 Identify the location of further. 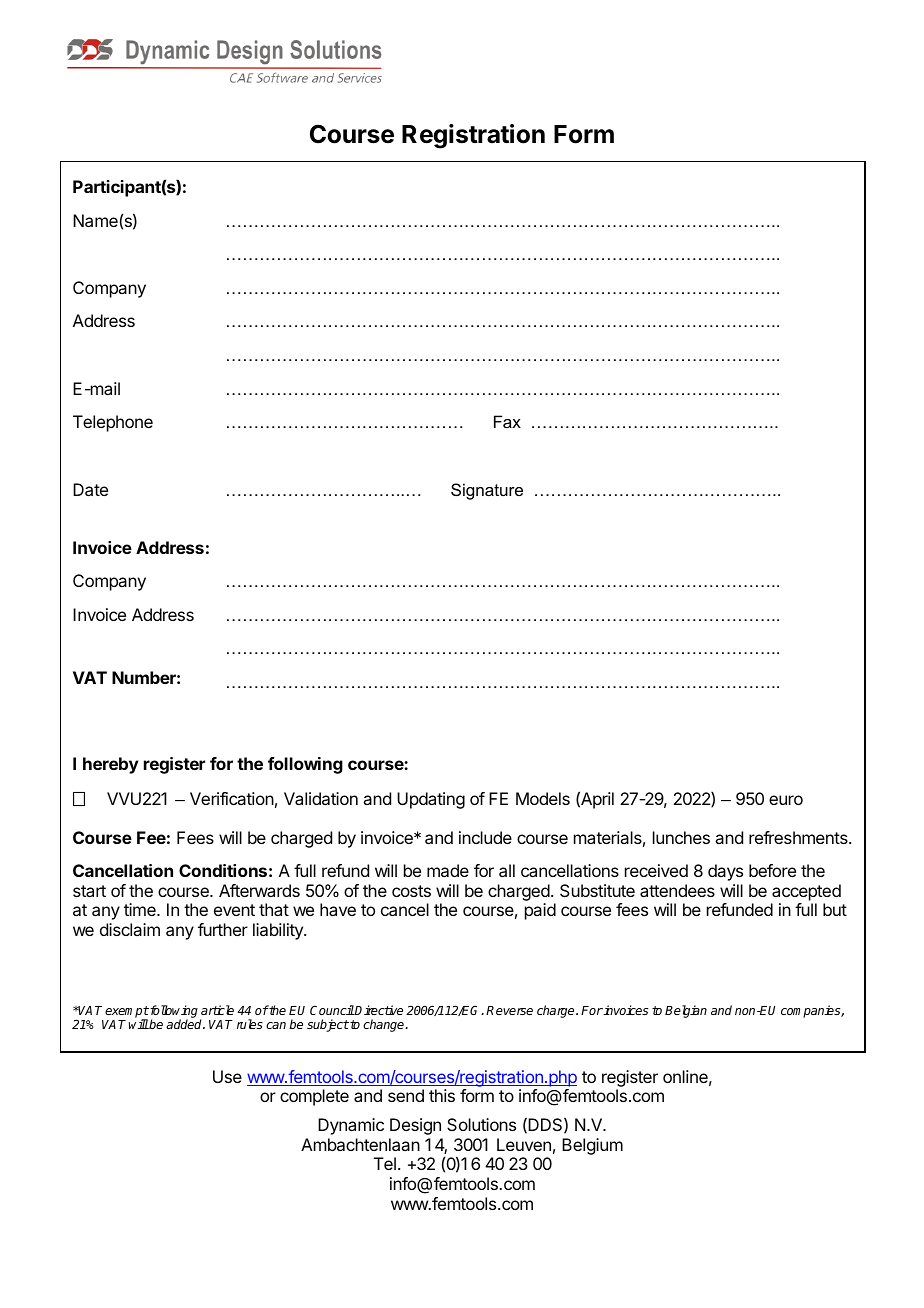
(223, 929).
